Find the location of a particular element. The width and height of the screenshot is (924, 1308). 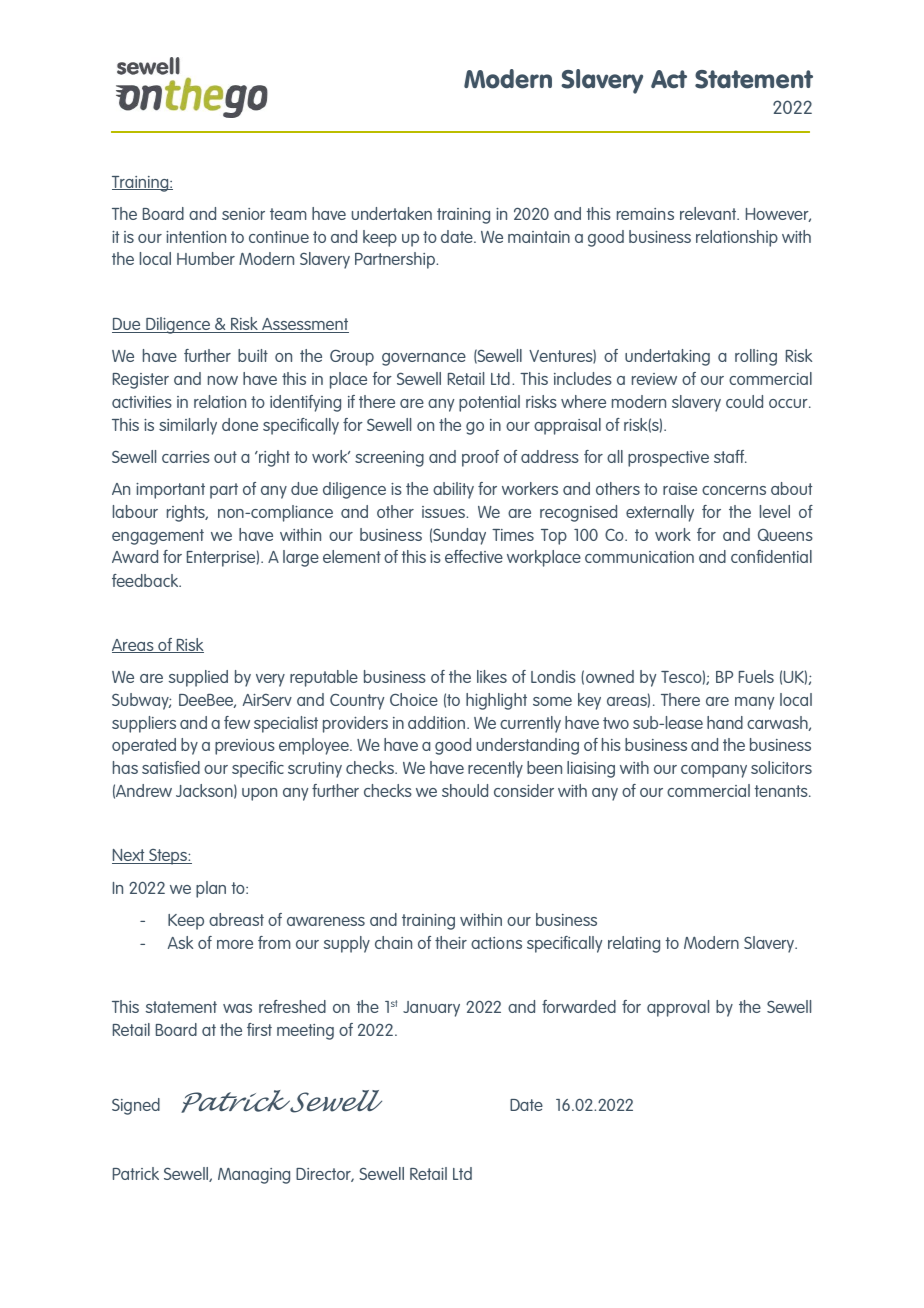

engagement is located at coordinates (158, 537).
